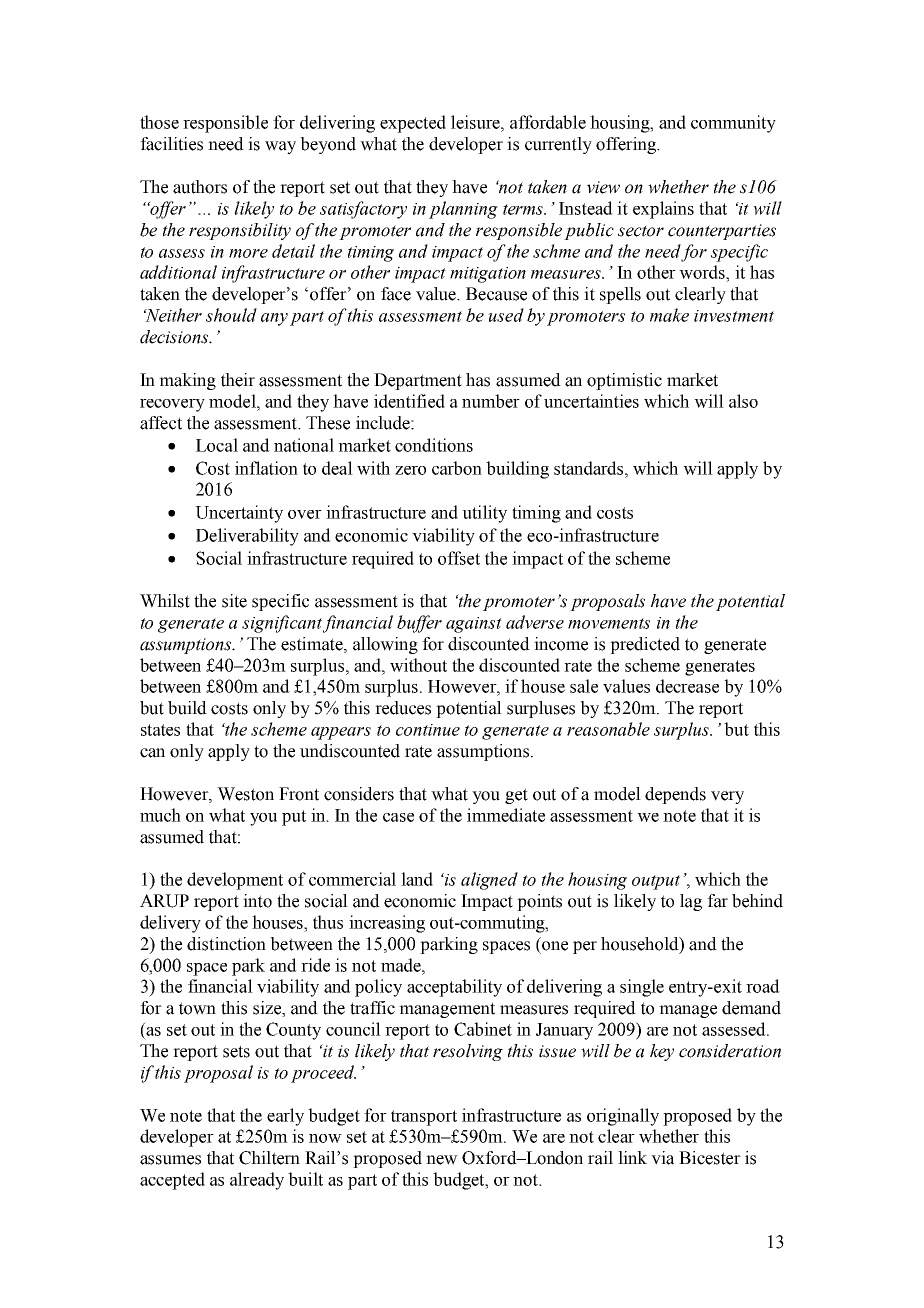  Describe the element at coordinates (257, 1181) in the page. I see `already` at that location.
